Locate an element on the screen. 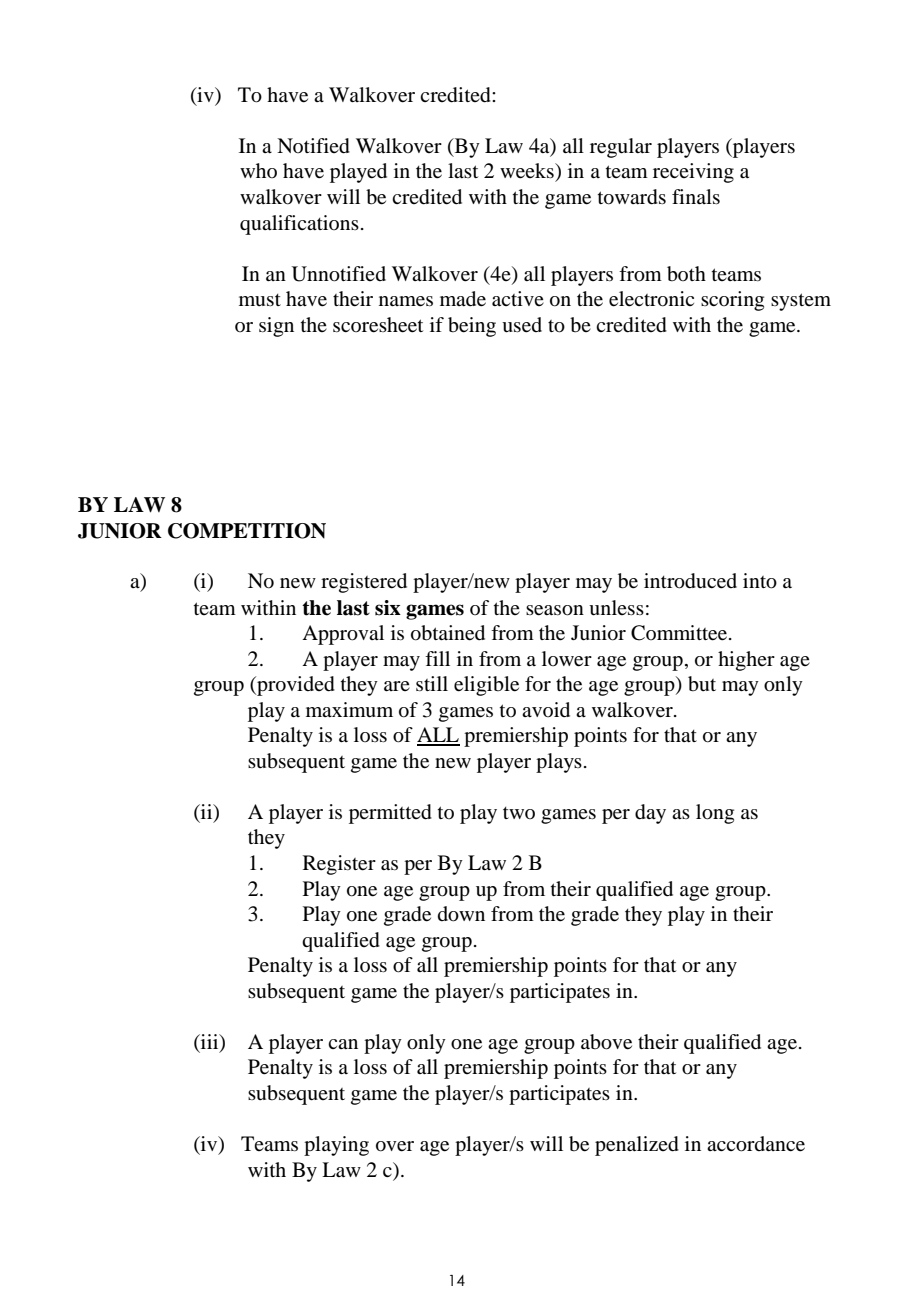 This screenshot has height=1308, width=924. down is located at coordinates (461, 914).
